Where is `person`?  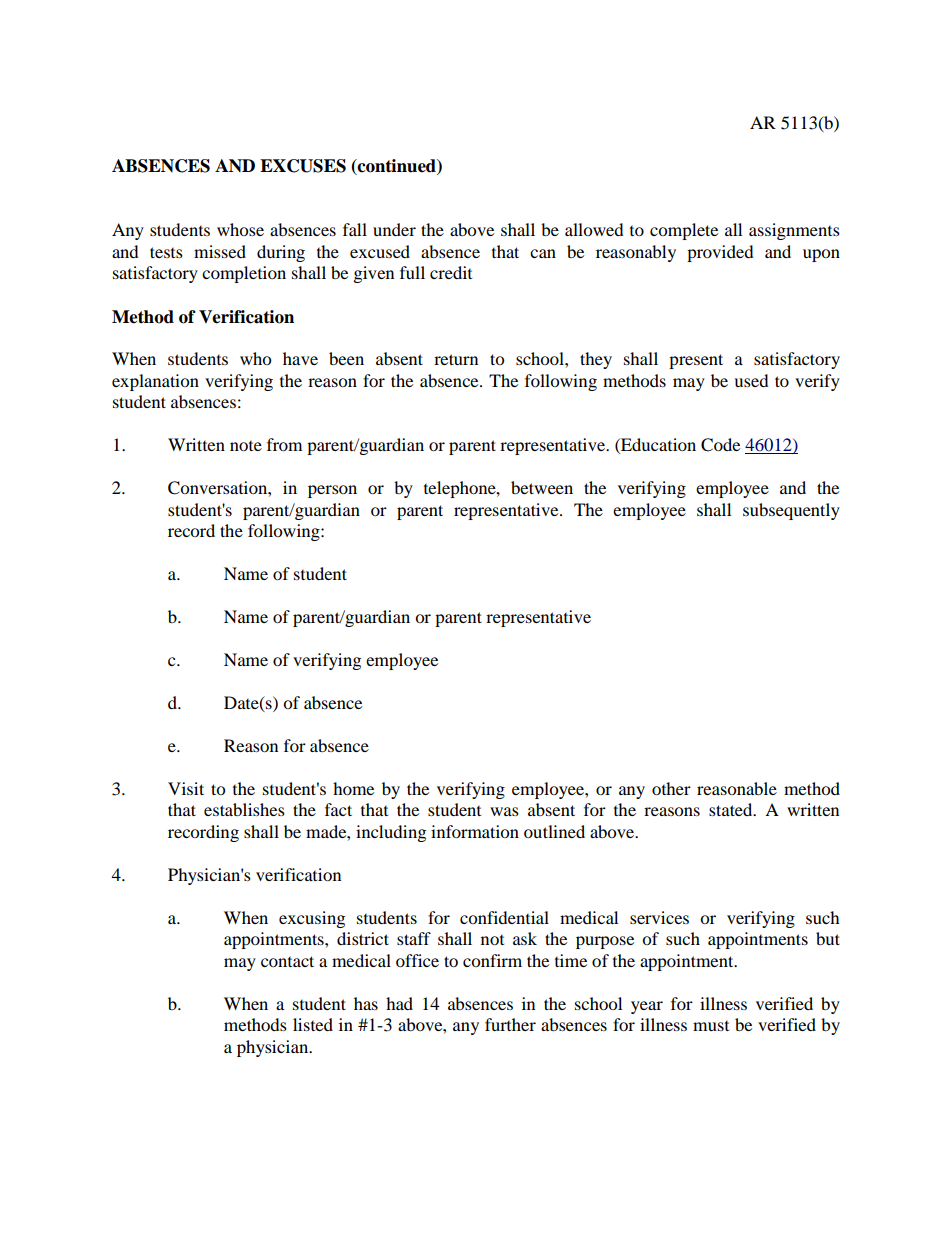
person is located at coordinates (332, 491).
